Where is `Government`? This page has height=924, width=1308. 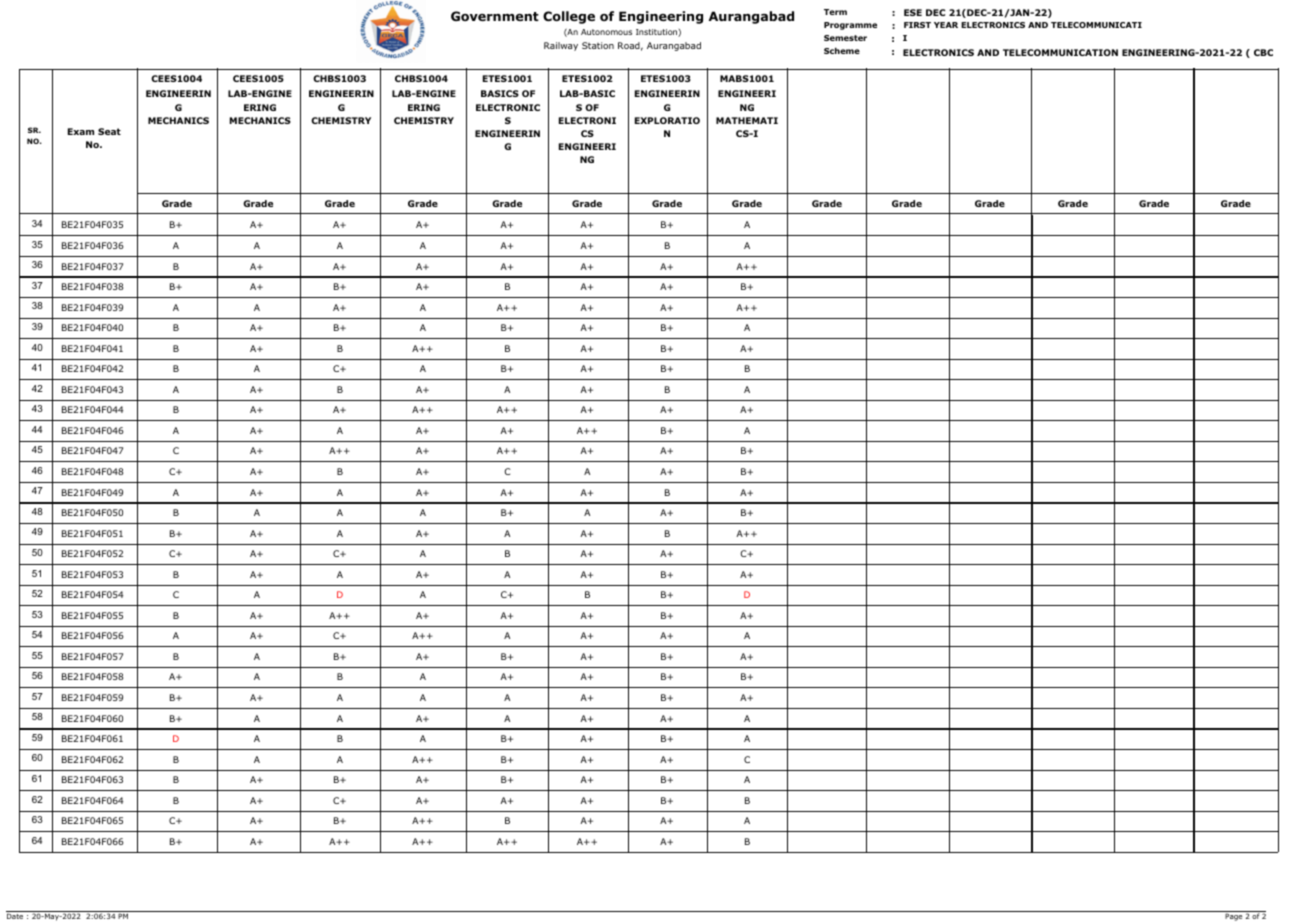
Government is located at coordinates (495, 16).
